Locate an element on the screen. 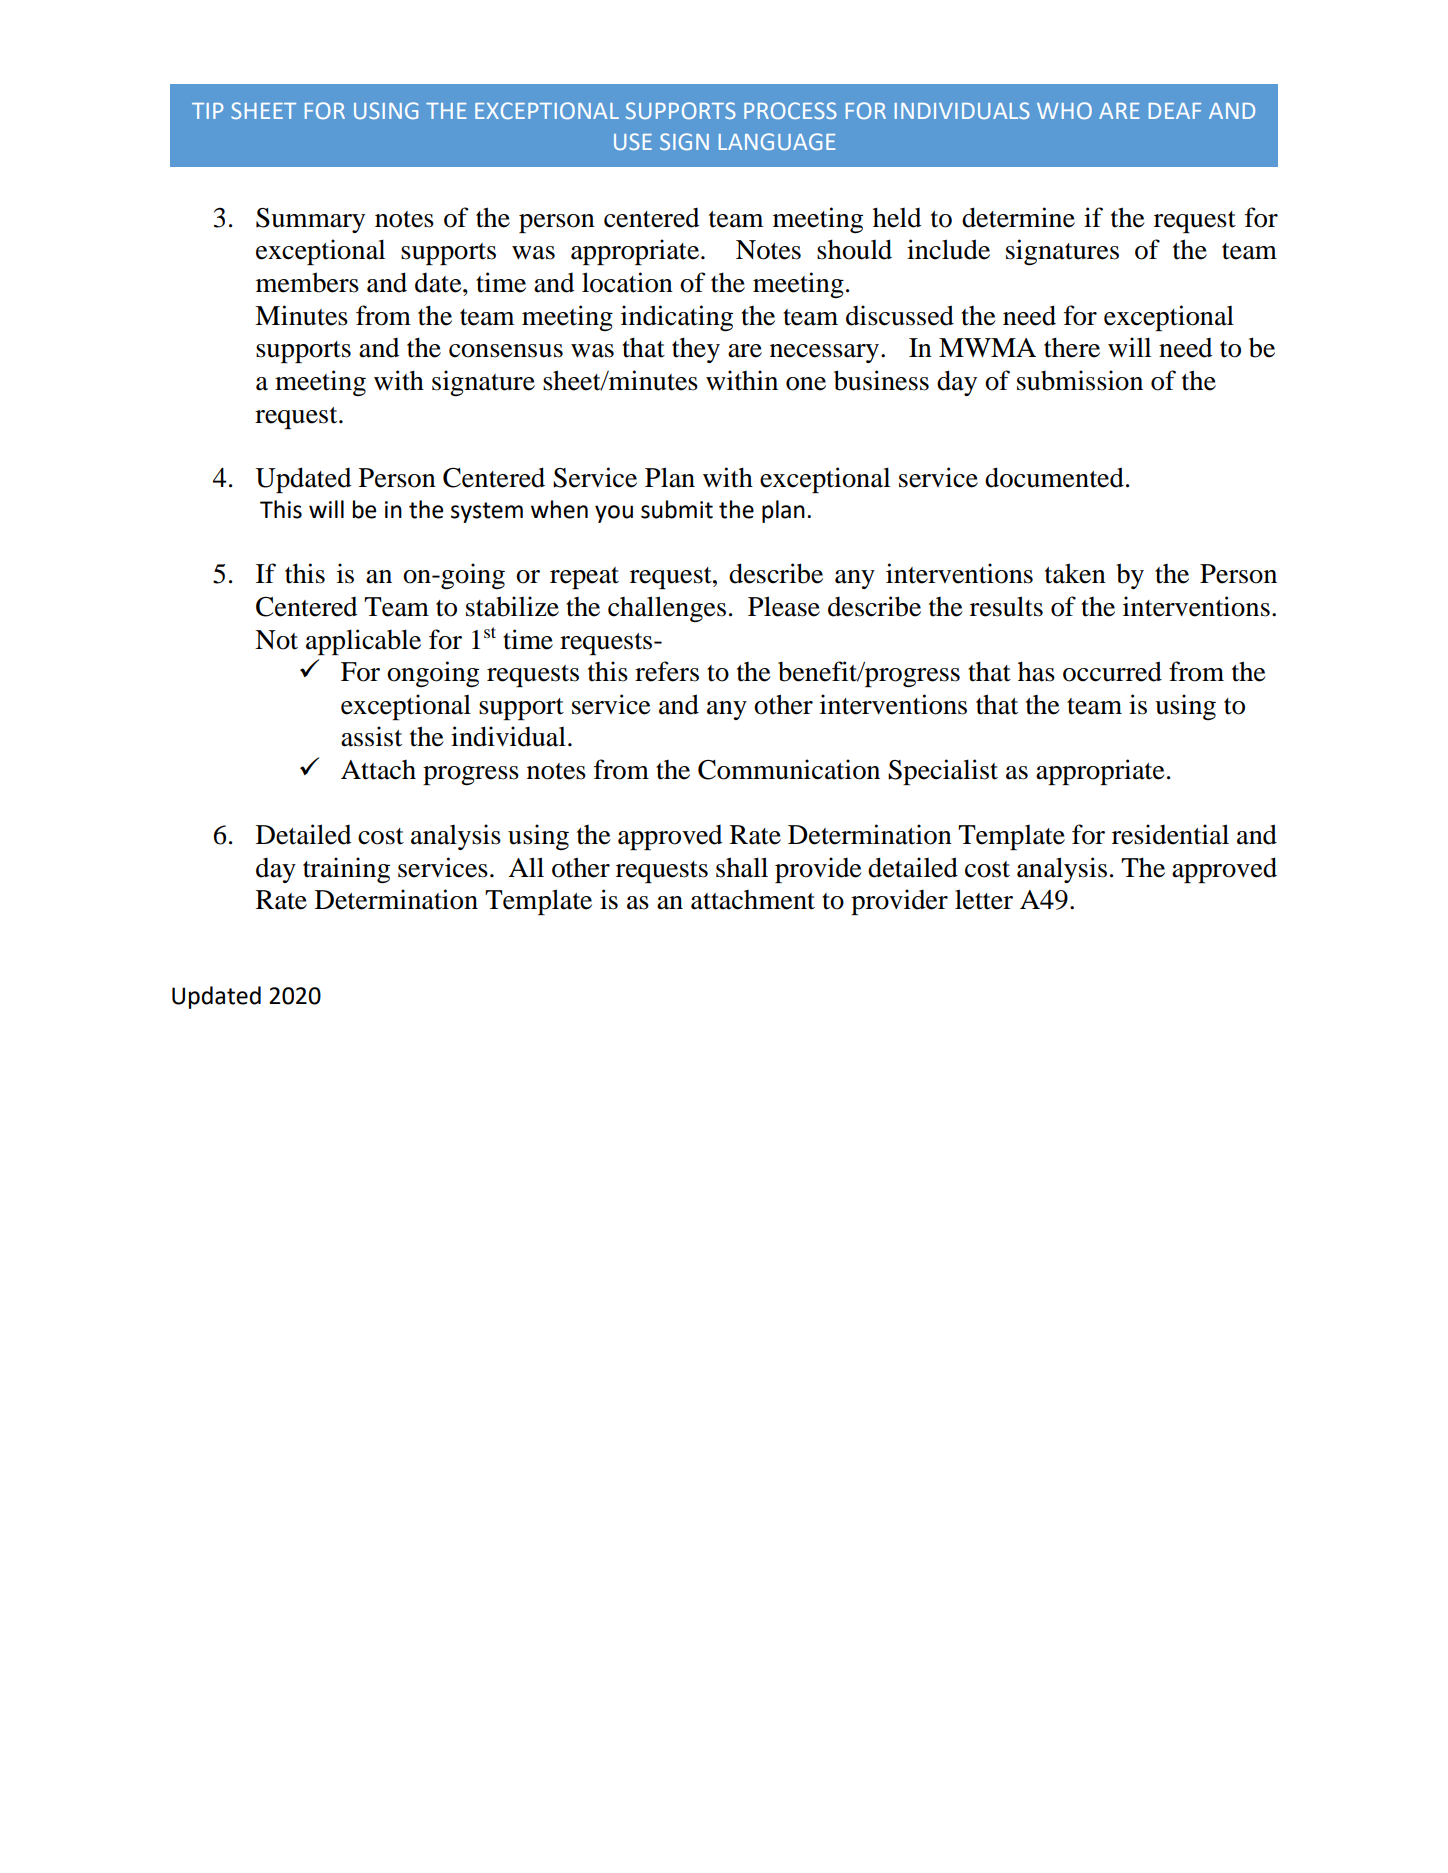 The width and height of the screenshot is (1448, 1873). documented is located at coordinates (1054, 477).
